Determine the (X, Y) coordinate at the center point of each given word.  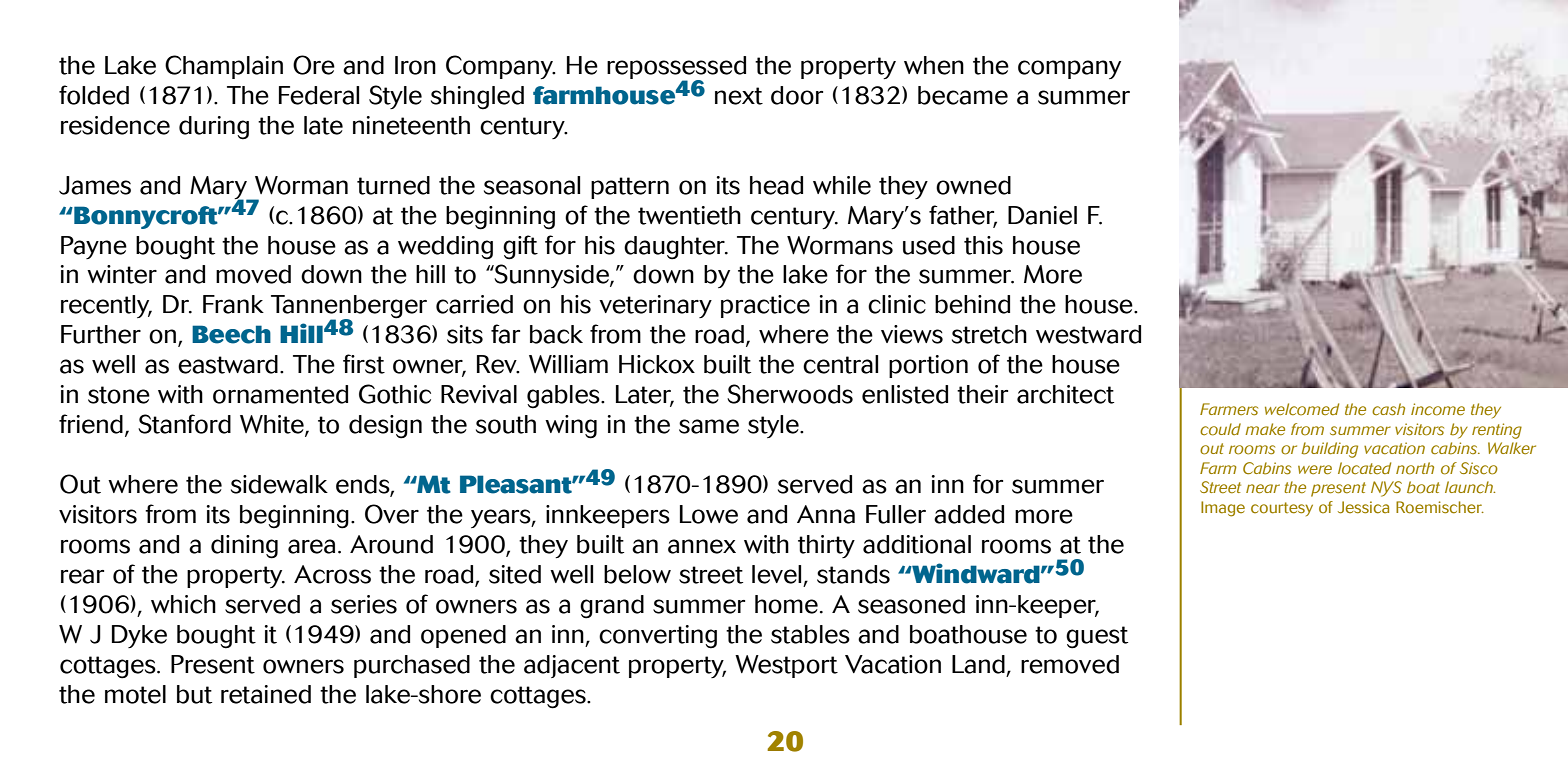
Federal (319, 95)
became (963, 95)
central (840, 364)
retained (266, 694)
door (797, 95)
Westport (786, 666)
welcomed (1302, 409)
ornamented (280, 394)
